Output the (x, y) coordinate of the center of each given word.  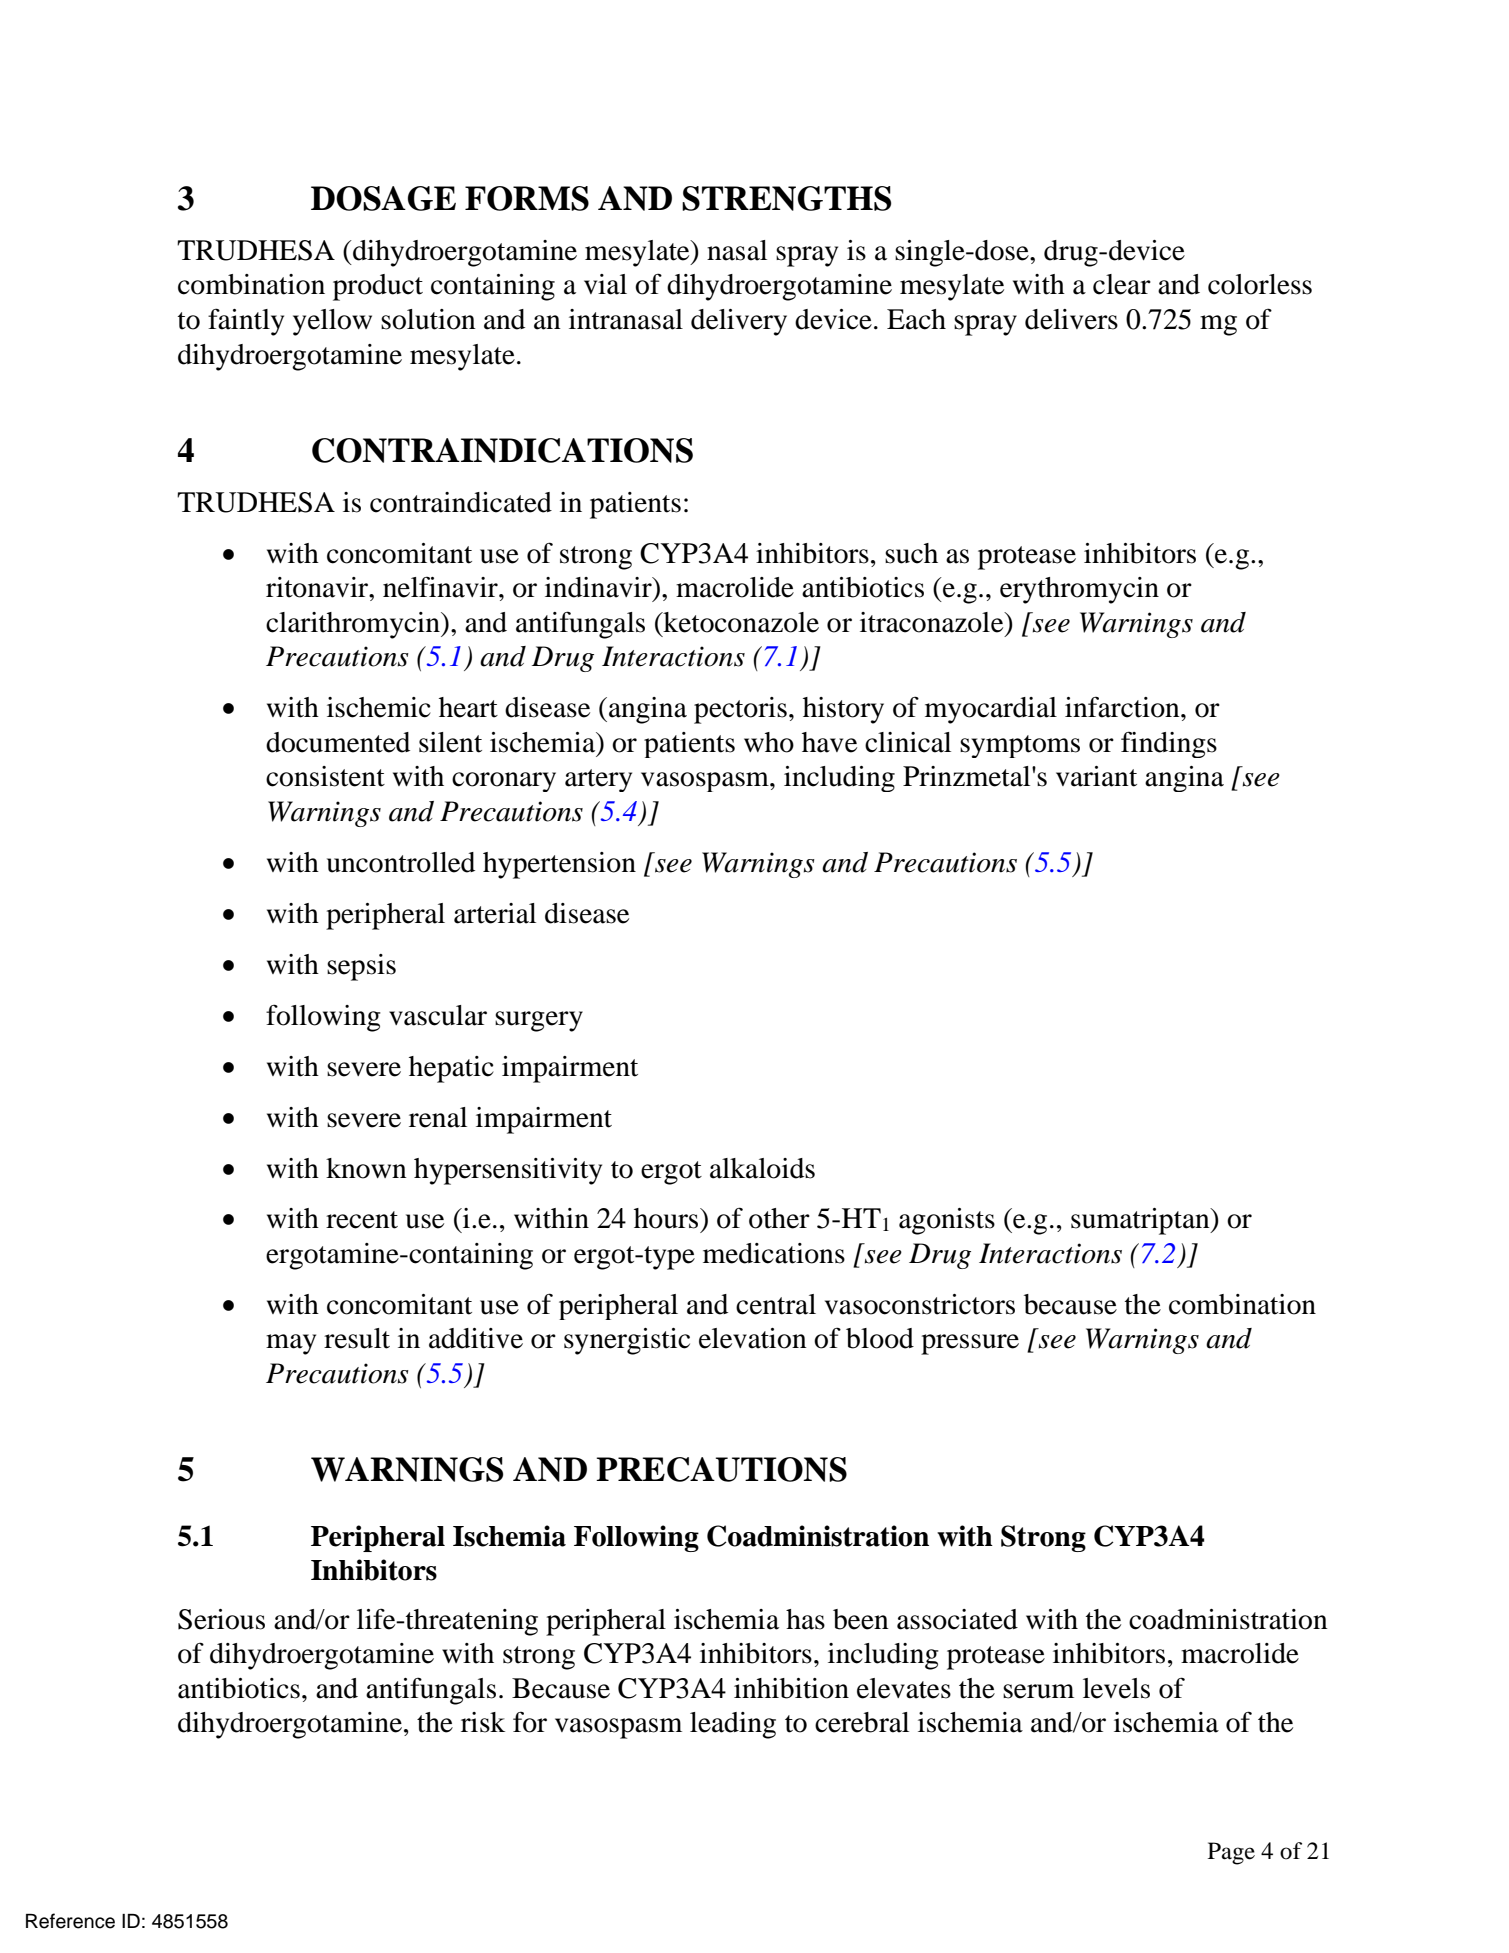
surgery (539, 1021)
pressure (970, 1344)
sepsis (361, 967)
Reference (70, 1921)
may (291, 1344)
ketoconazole (740, 622)
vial (605, 284)
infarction (1123, 707)
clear (1122, 284)
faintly (246, 322)
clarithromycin (354, 625)
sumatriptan (1141, 1221)
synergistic (627, 1341)
